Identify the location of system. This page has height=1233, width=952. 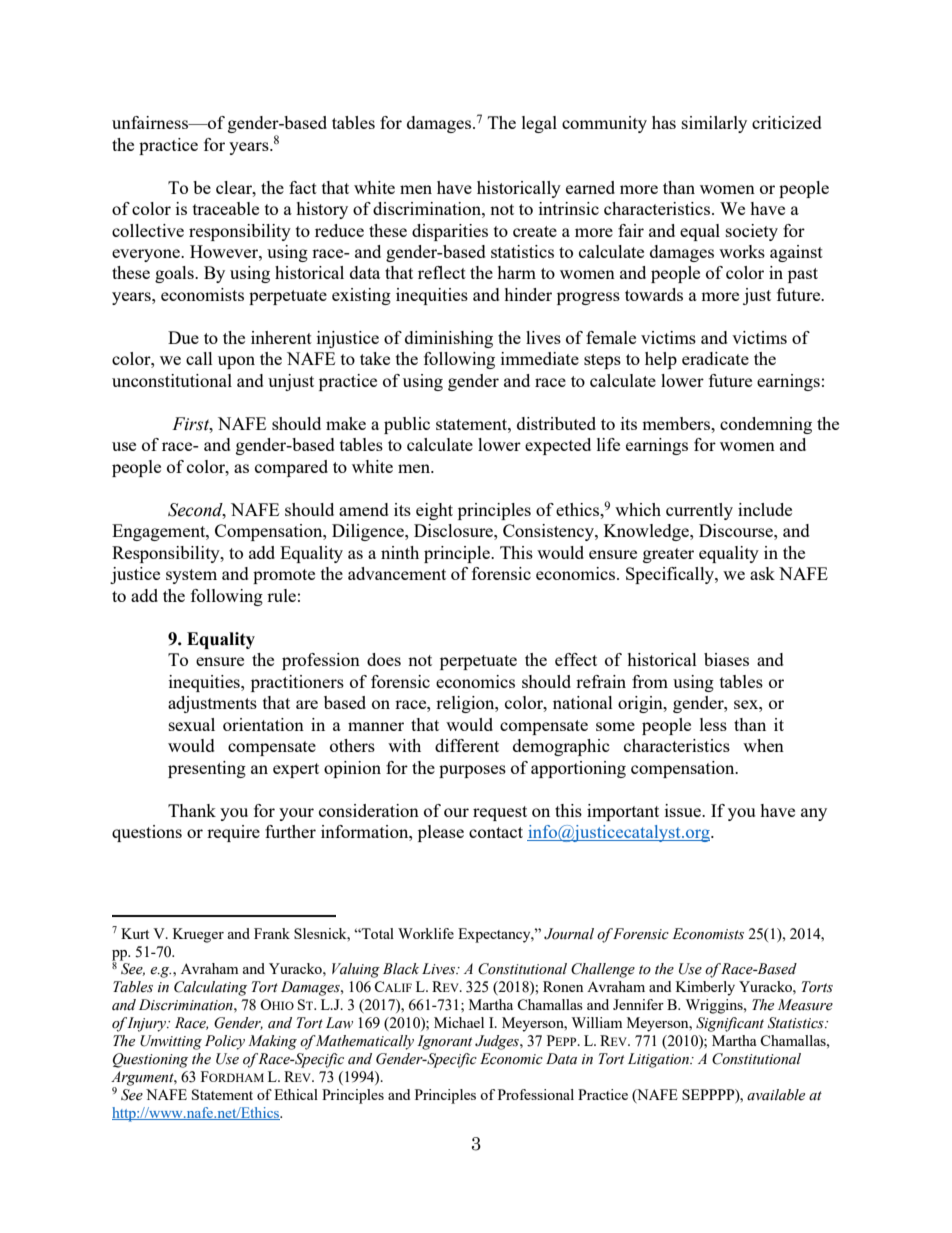
(191, 576).
